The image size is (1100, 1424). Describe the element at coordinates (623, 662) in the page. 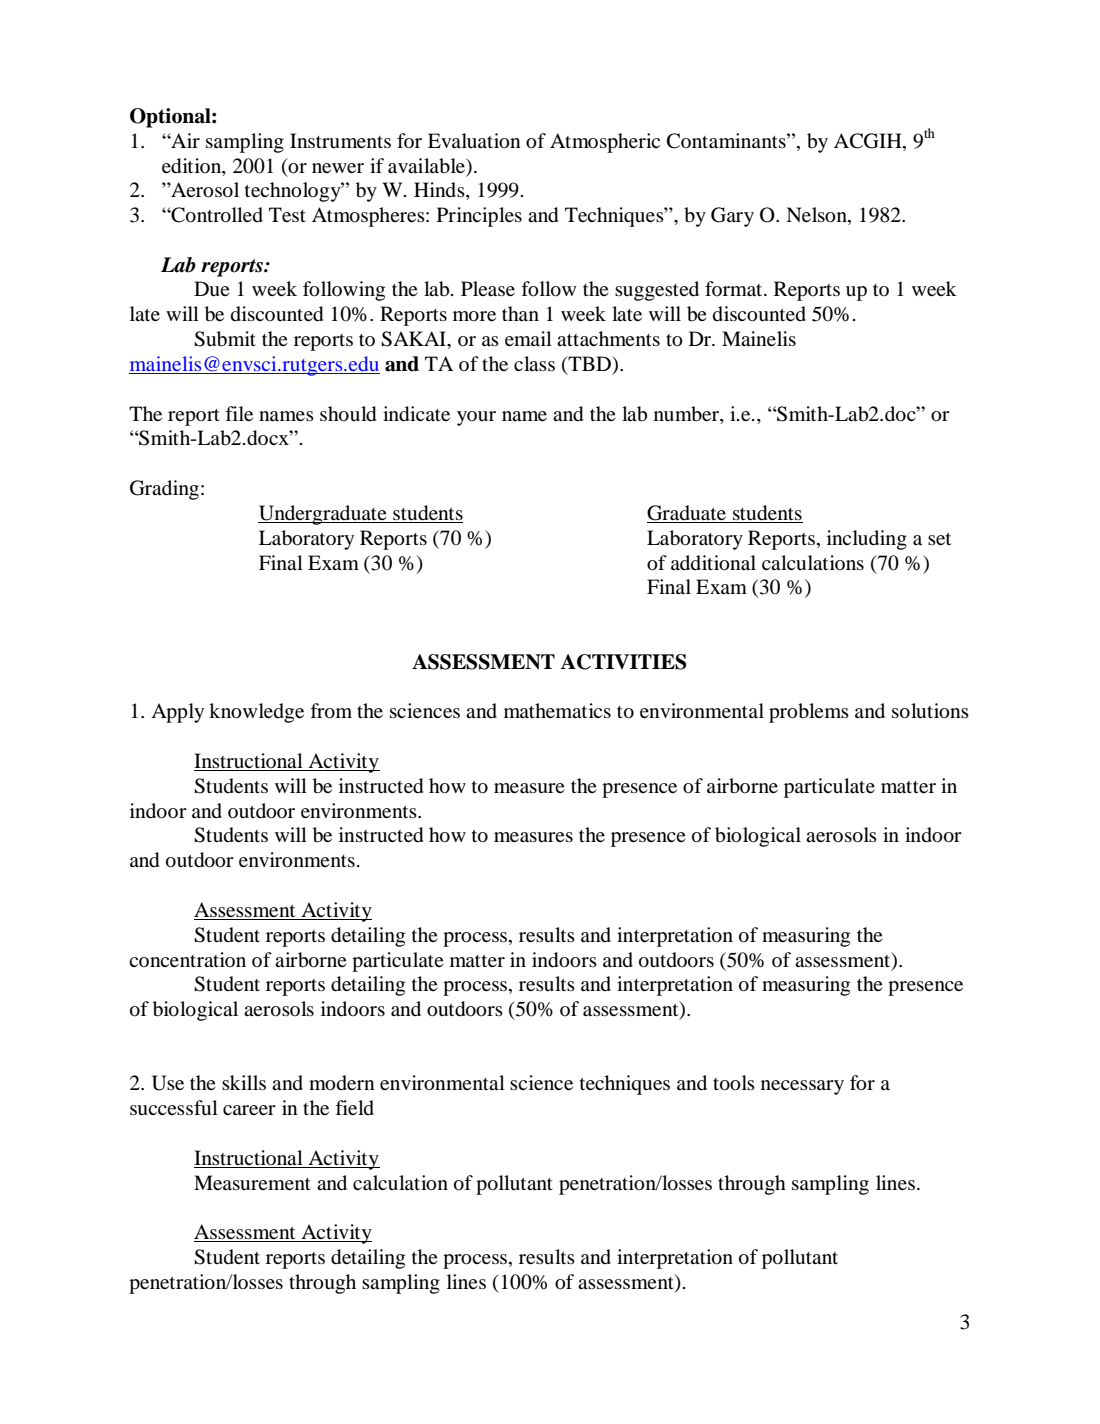

I see `ACTIVITIES` at that location.
